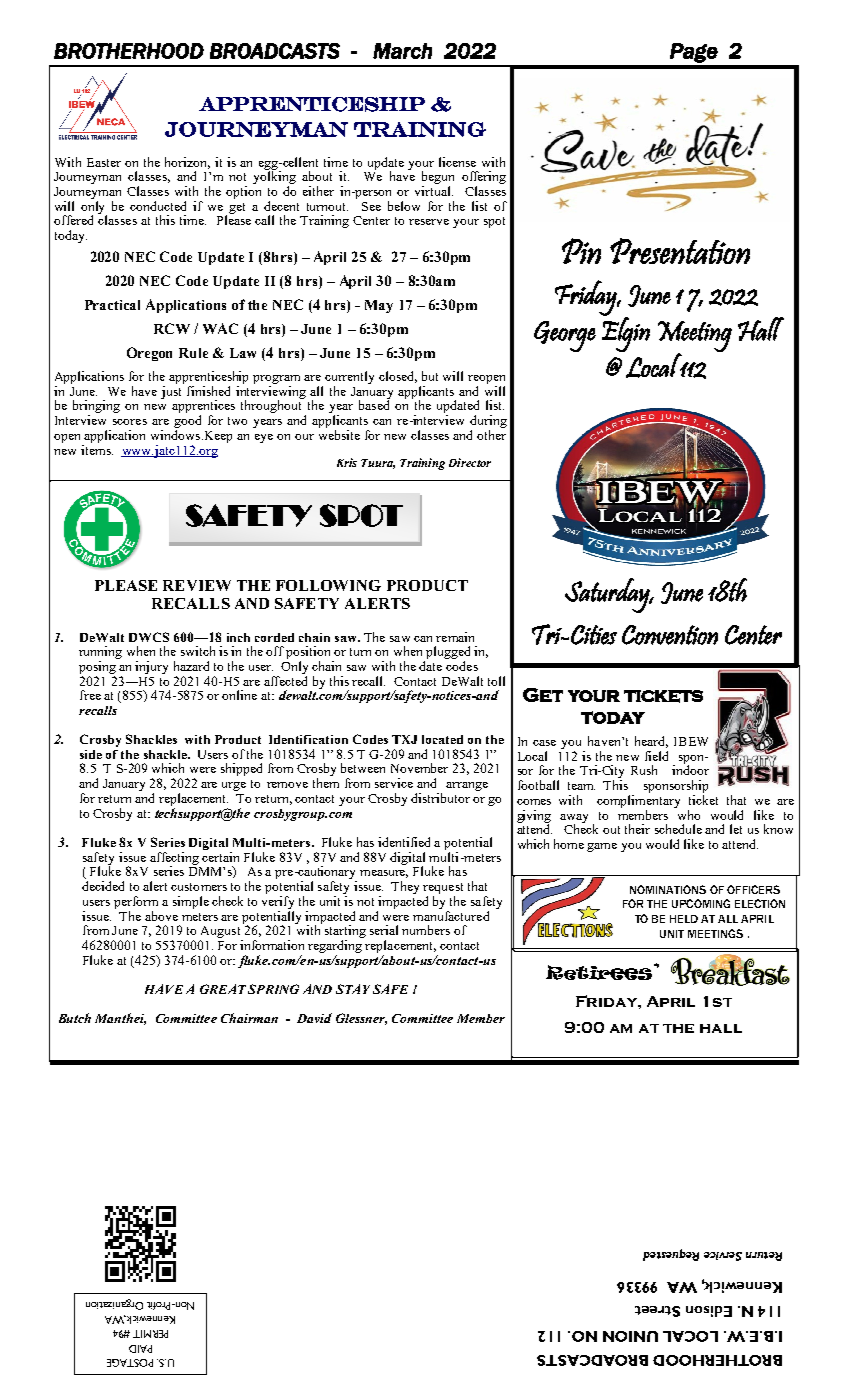 The image size is (849, 1400). I want to click on GREAT, so click(223, 989).
